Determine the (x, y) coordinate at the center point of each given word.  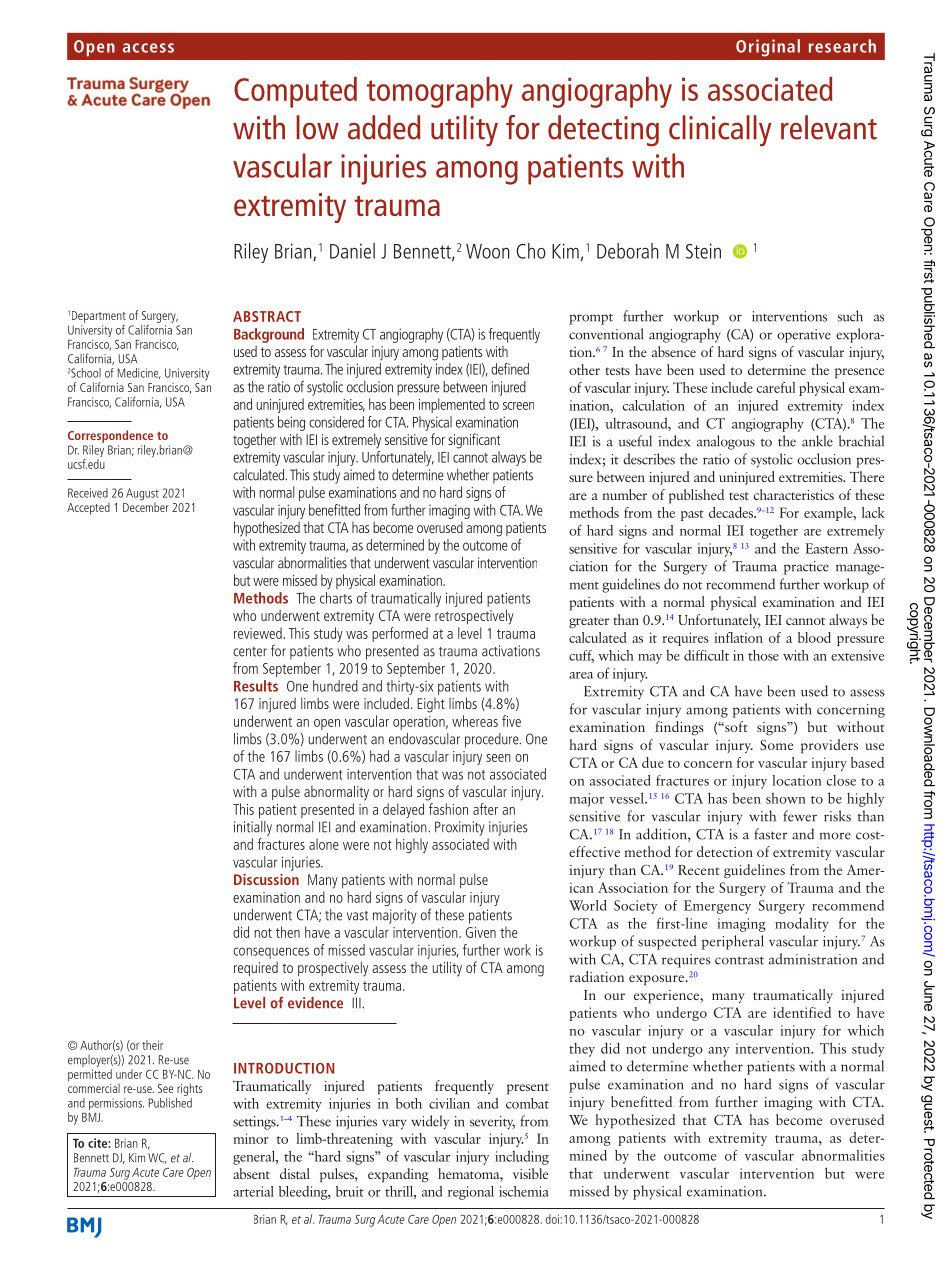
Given (481, 932)
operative (804, 336)
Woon (487, 251)
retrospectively (474, 617)
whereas (475, 721)
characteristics (794, 494)
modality (802, 924)
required (256, 969)
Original (768, 48)
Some (776, 745)
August (142, 495)
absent (251, 1173)
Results (256, 686)
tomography (440, 92)
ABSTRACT (267, 316)
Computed (295, 92)
